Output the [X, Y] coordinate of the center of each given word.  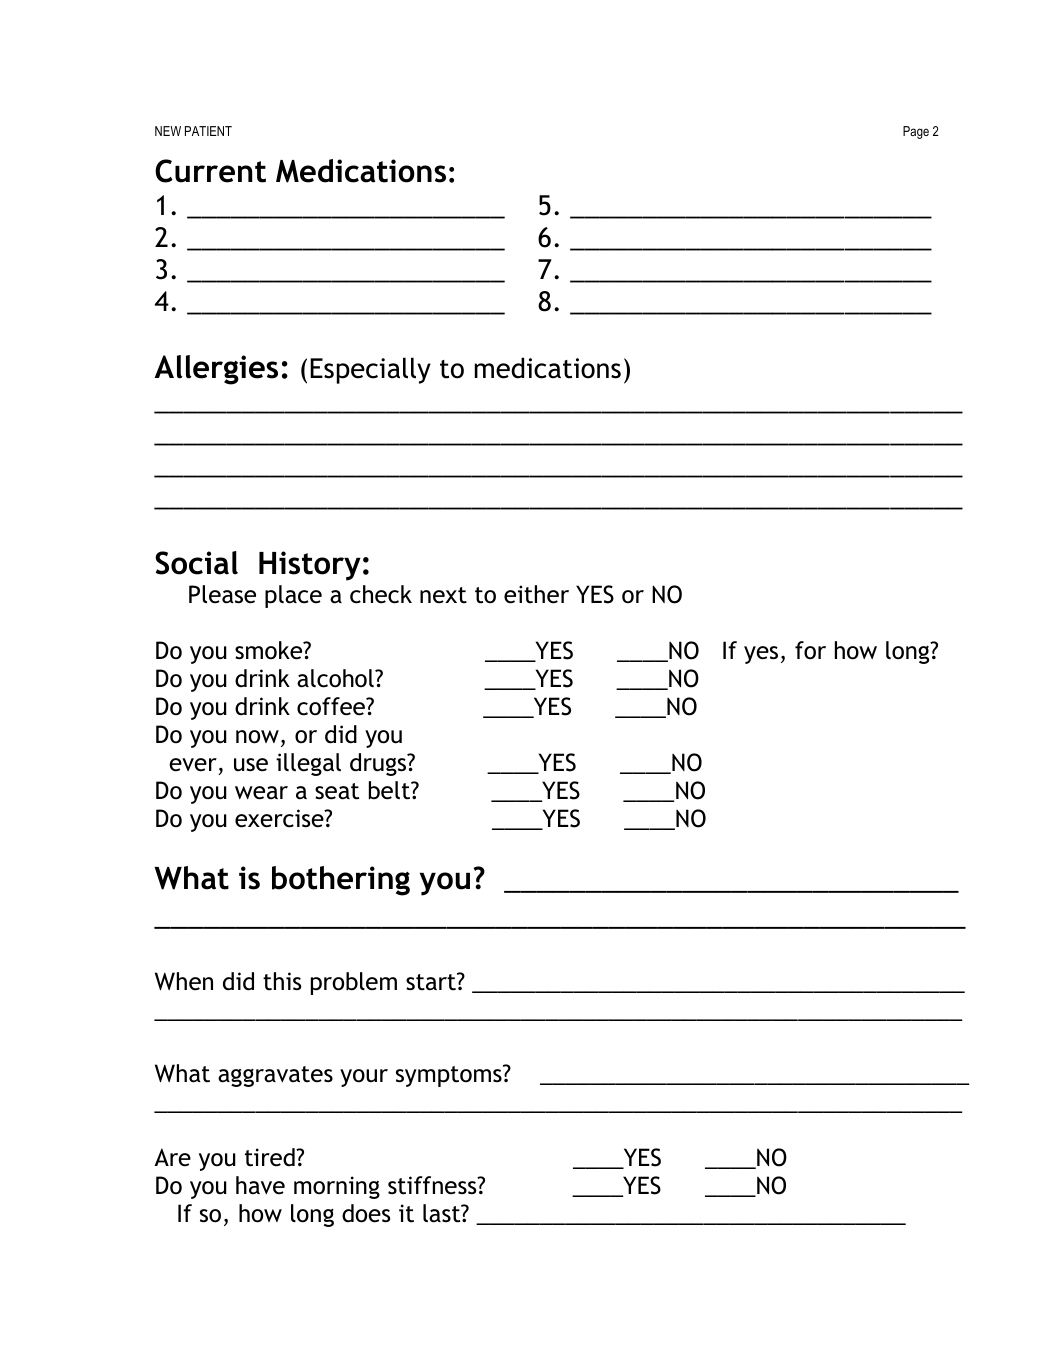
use [251, 765]
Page [916, 132]
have [260, 1185]
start [432, 982]
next [443, 595]
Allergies [216, 370]
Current [210, 171]
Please [222, 594]
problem [354, 983]
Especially [370, 370]
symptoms [450, 1076]
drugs [379, 764]
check [381, 594]
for [810, 650]
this [282, 981]
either [536, 594]
